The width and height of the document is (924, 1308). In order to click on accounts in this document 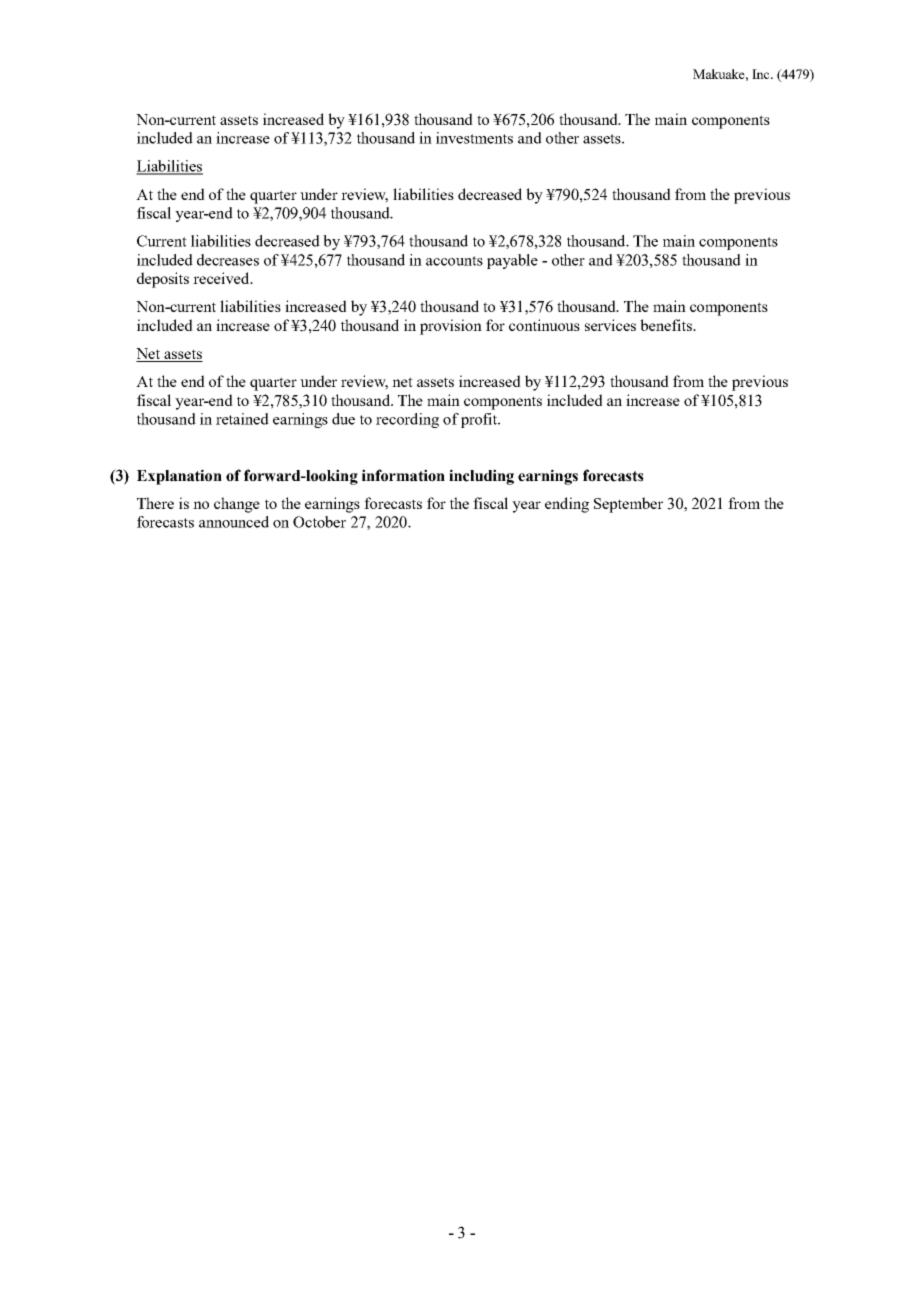, I will do `click(454, 261)`.
